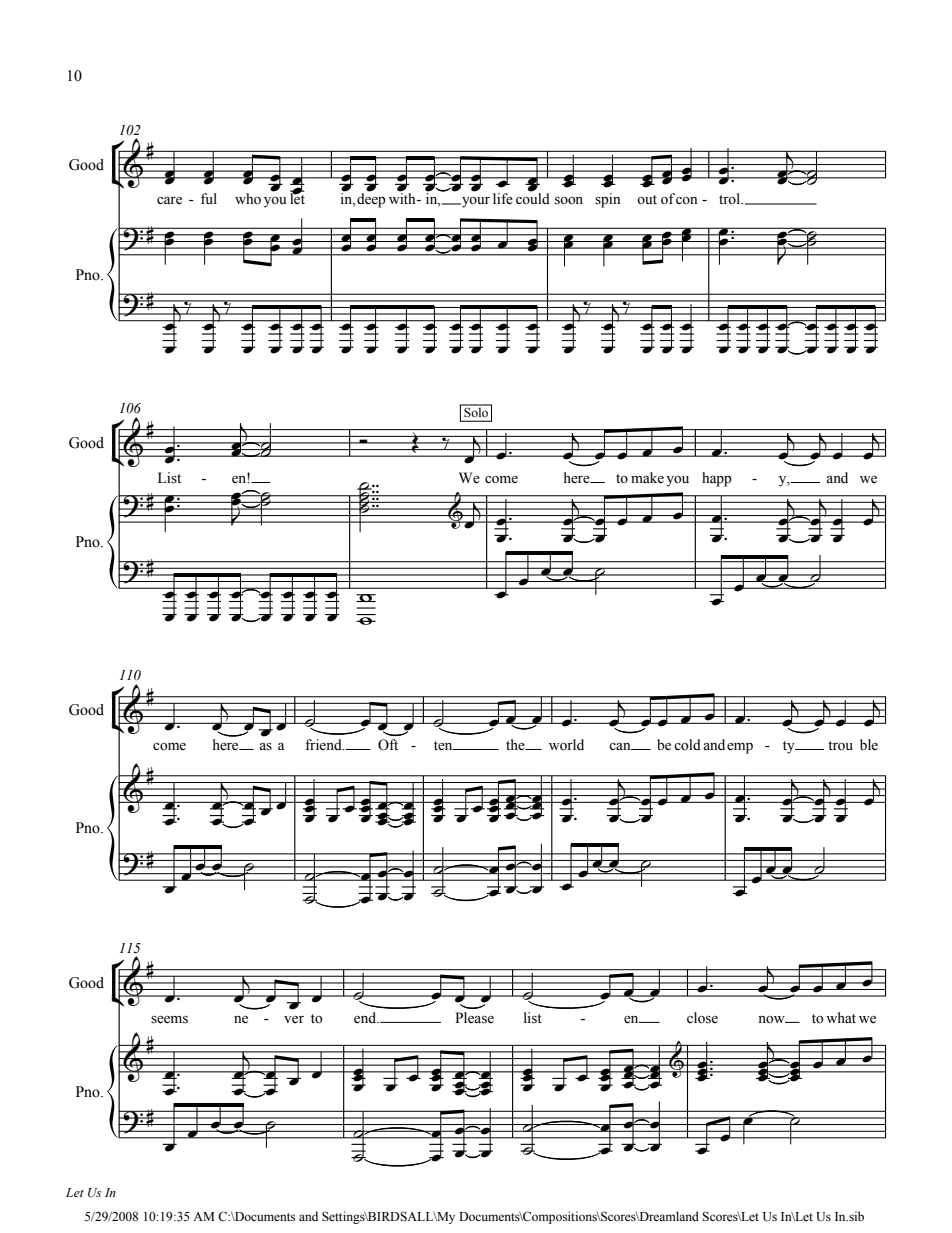 The height and width of the document is (1233, 952). What do you see at coordinates (647, 478) in the document?
I see `make` at bounding box center [647, 478].
